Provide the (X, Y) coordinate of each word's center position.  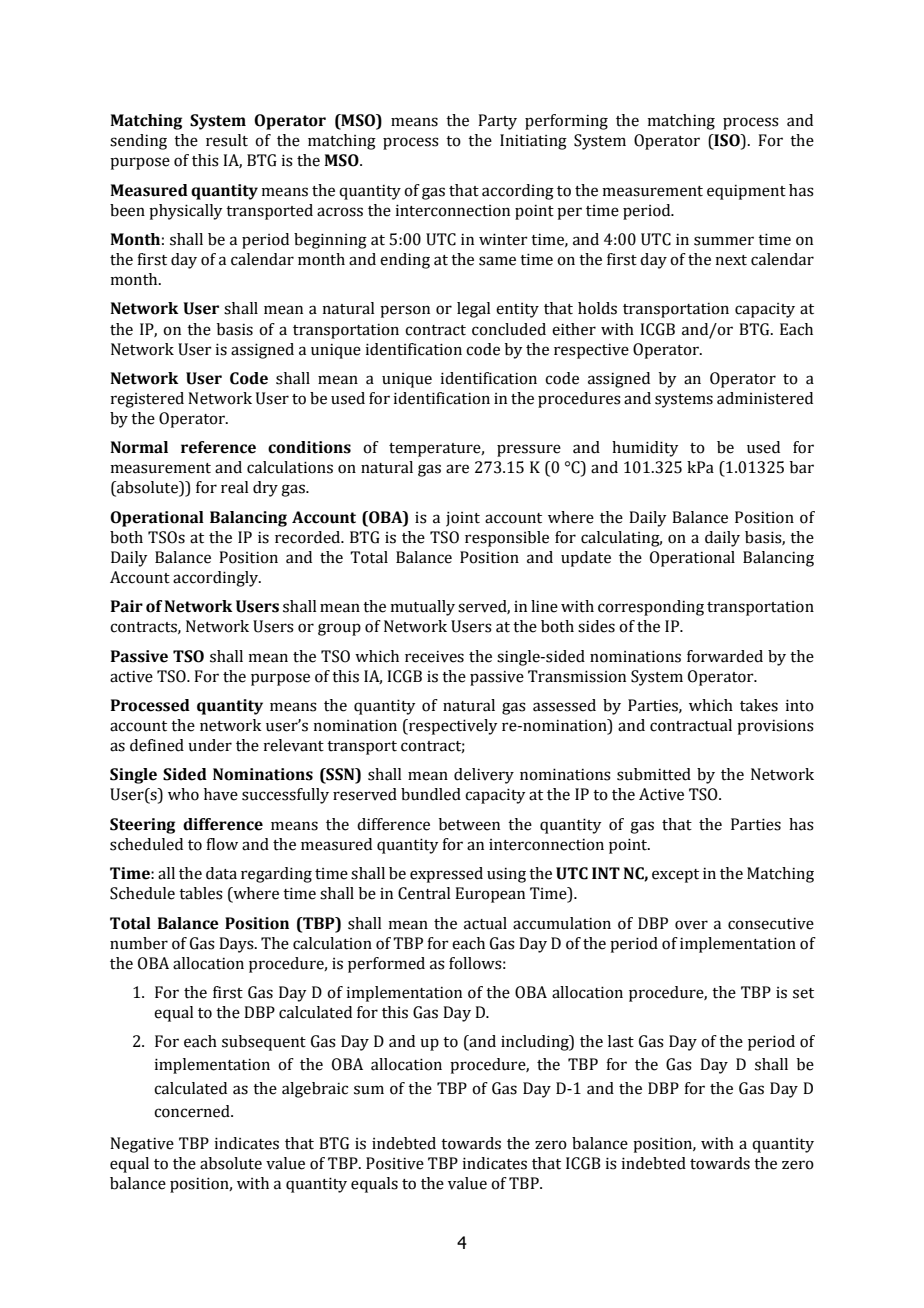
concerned (193, 1111)
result (227, 140)
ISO (727, 141)
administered (765, 398)
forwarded (725, 656)
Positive (395, 1163)
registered (147, 400)
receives (434, 657)
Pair (127, 606)
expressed (446, 875)
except (675, 876)
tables (201, 893)
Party (497, 122)
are (457, 469)
